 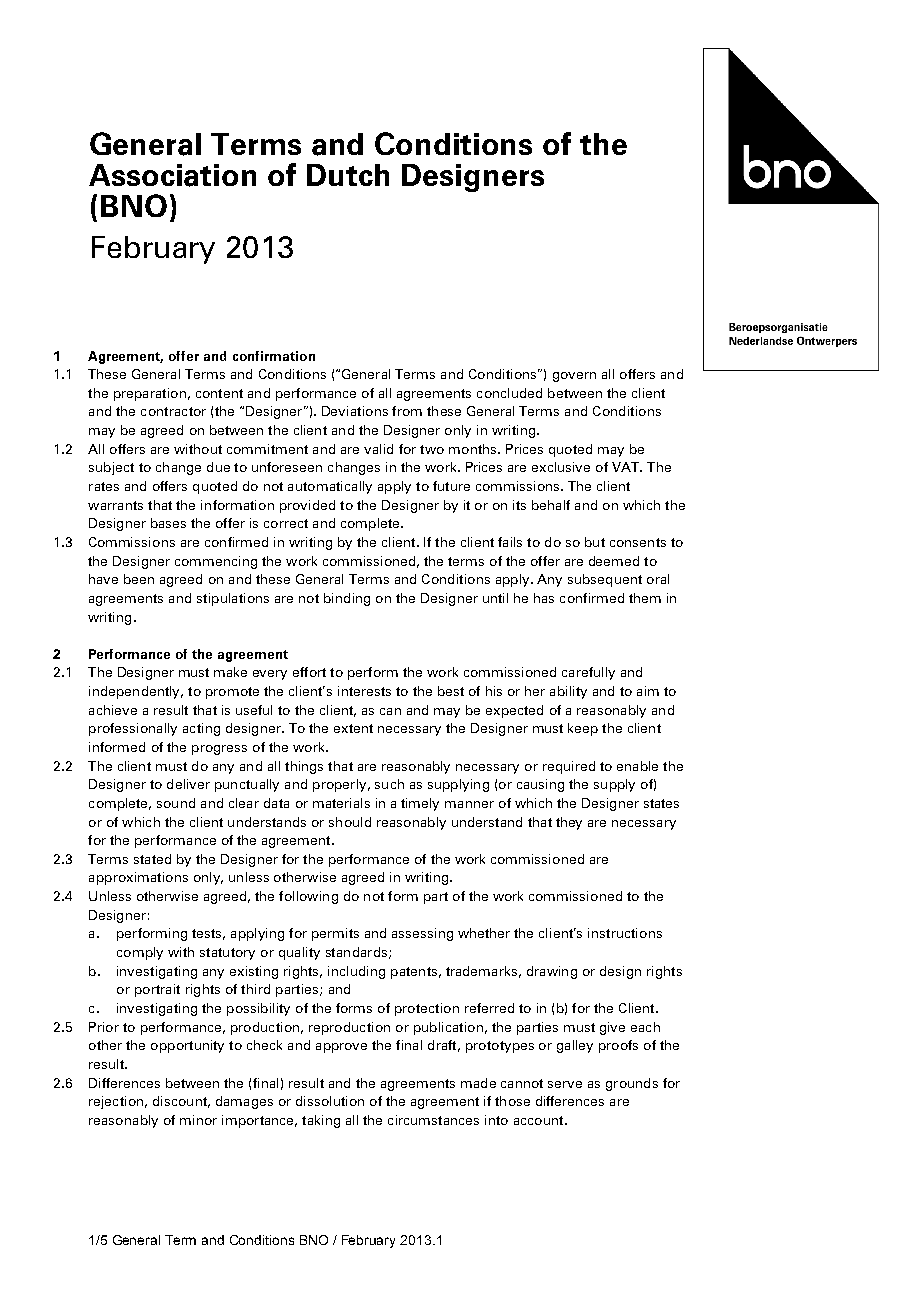 What do you see at coordinates (574, 377) in the page?
I see `govern` at bounding box center [574, 377].
